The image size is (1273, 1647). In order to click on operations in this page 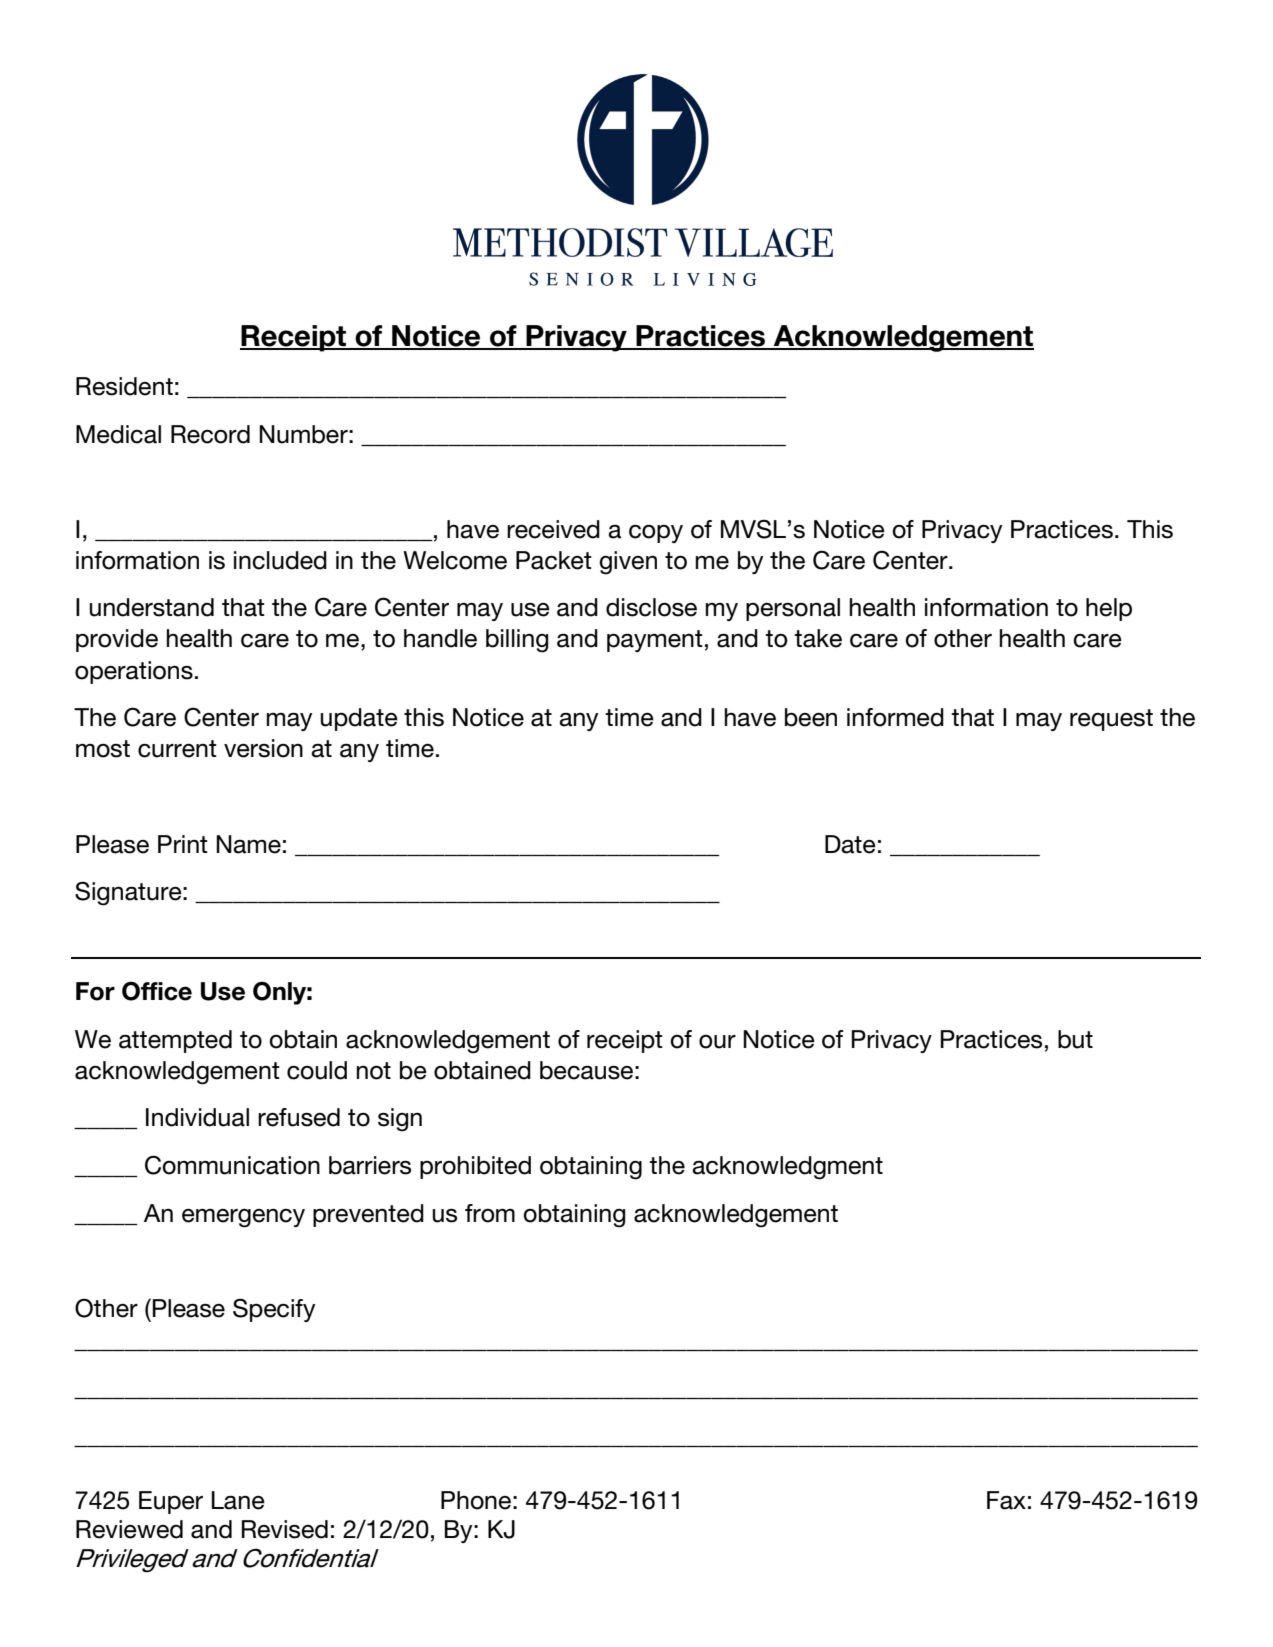, I will do `click(134, 672)`.
